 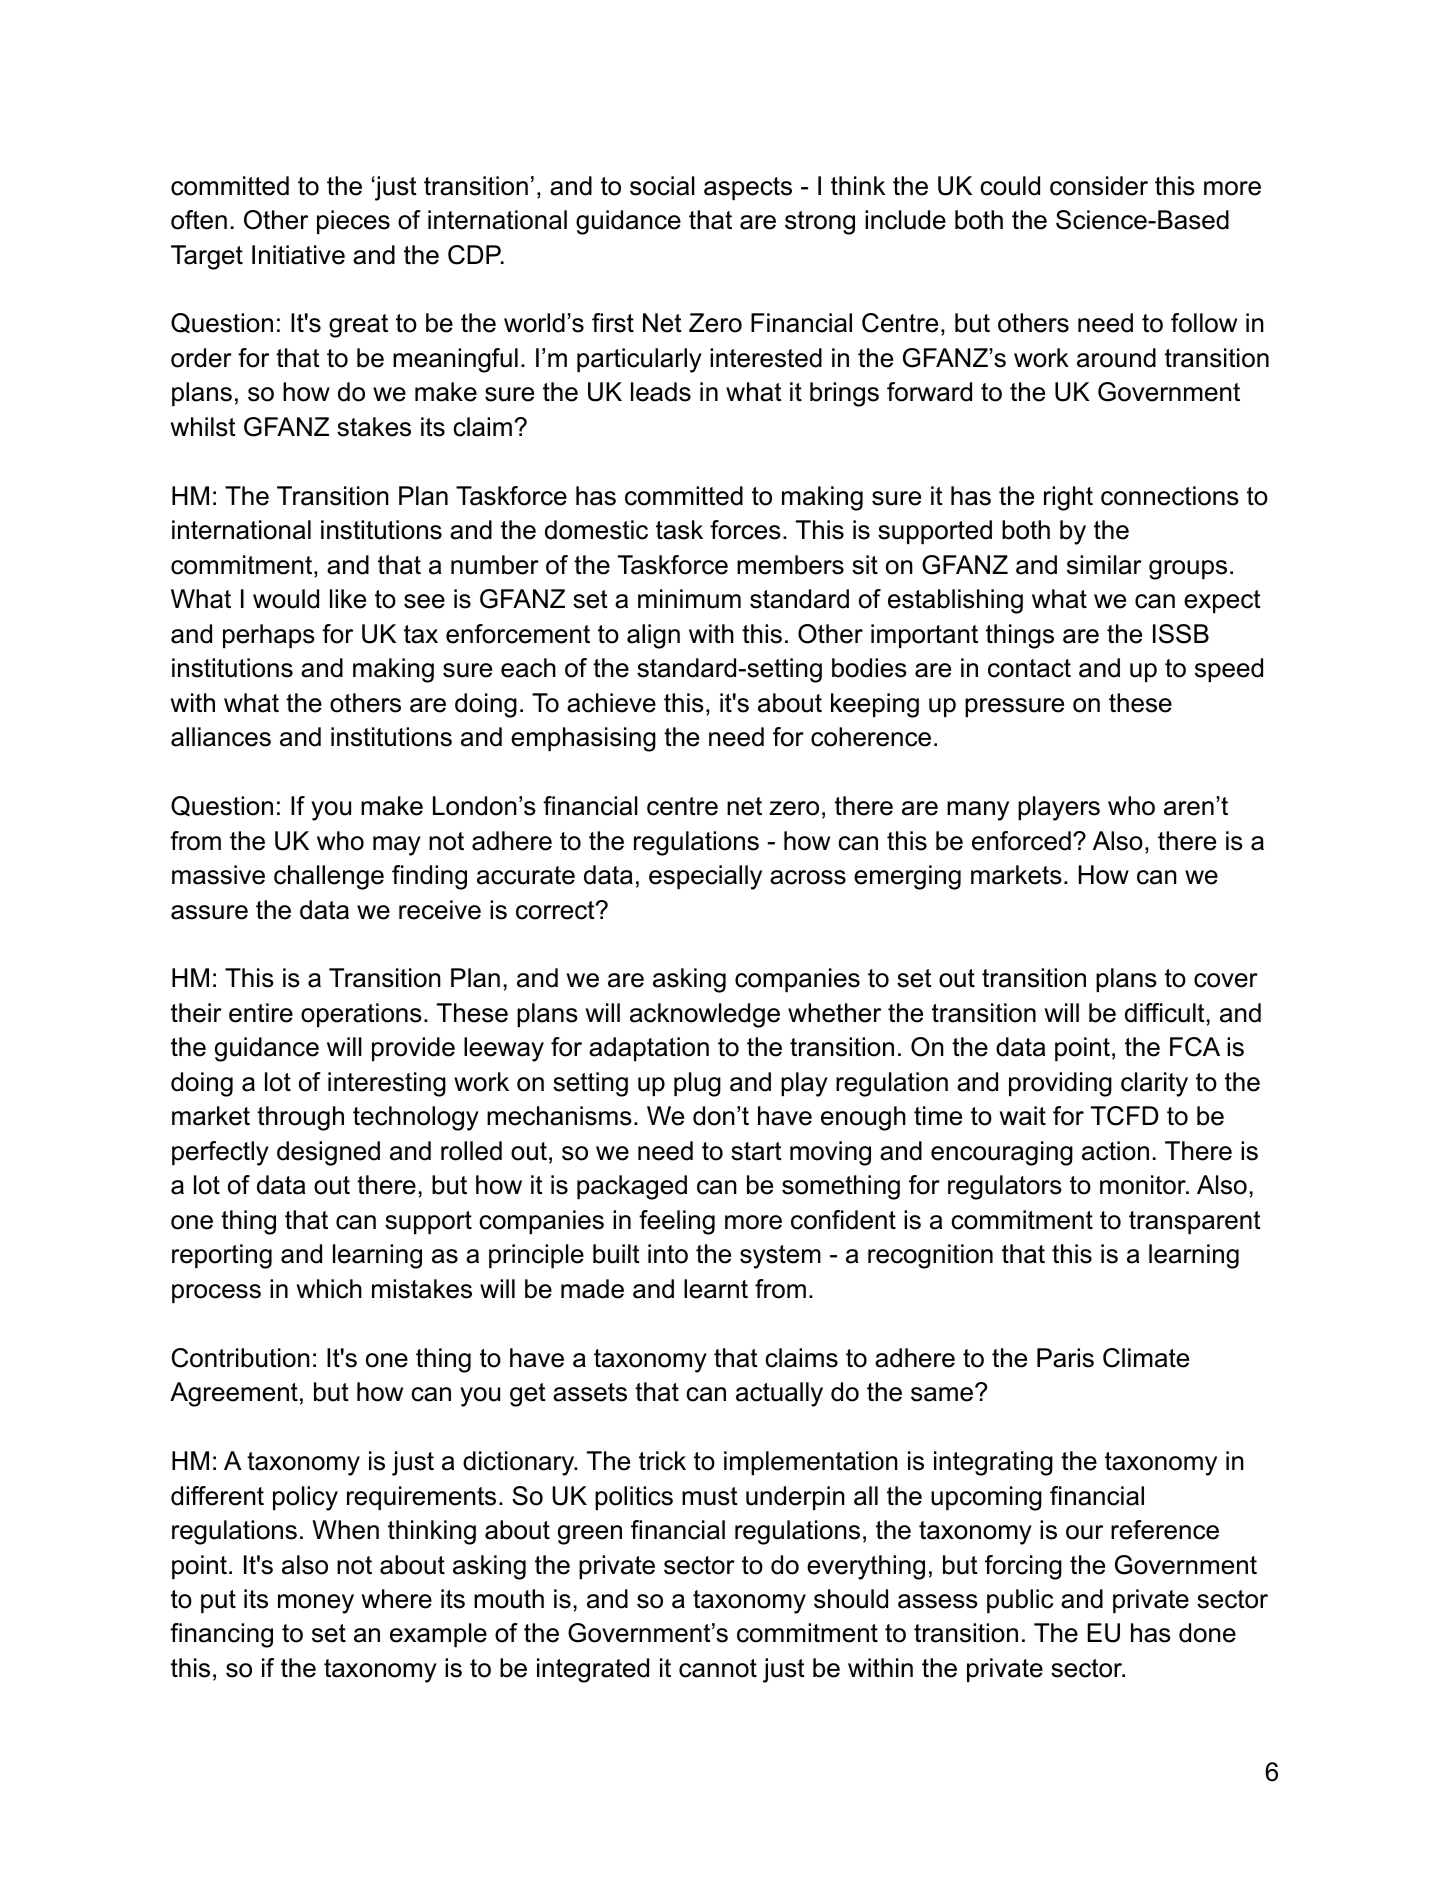 I want to click on which, so click(x=329, y=1289).
